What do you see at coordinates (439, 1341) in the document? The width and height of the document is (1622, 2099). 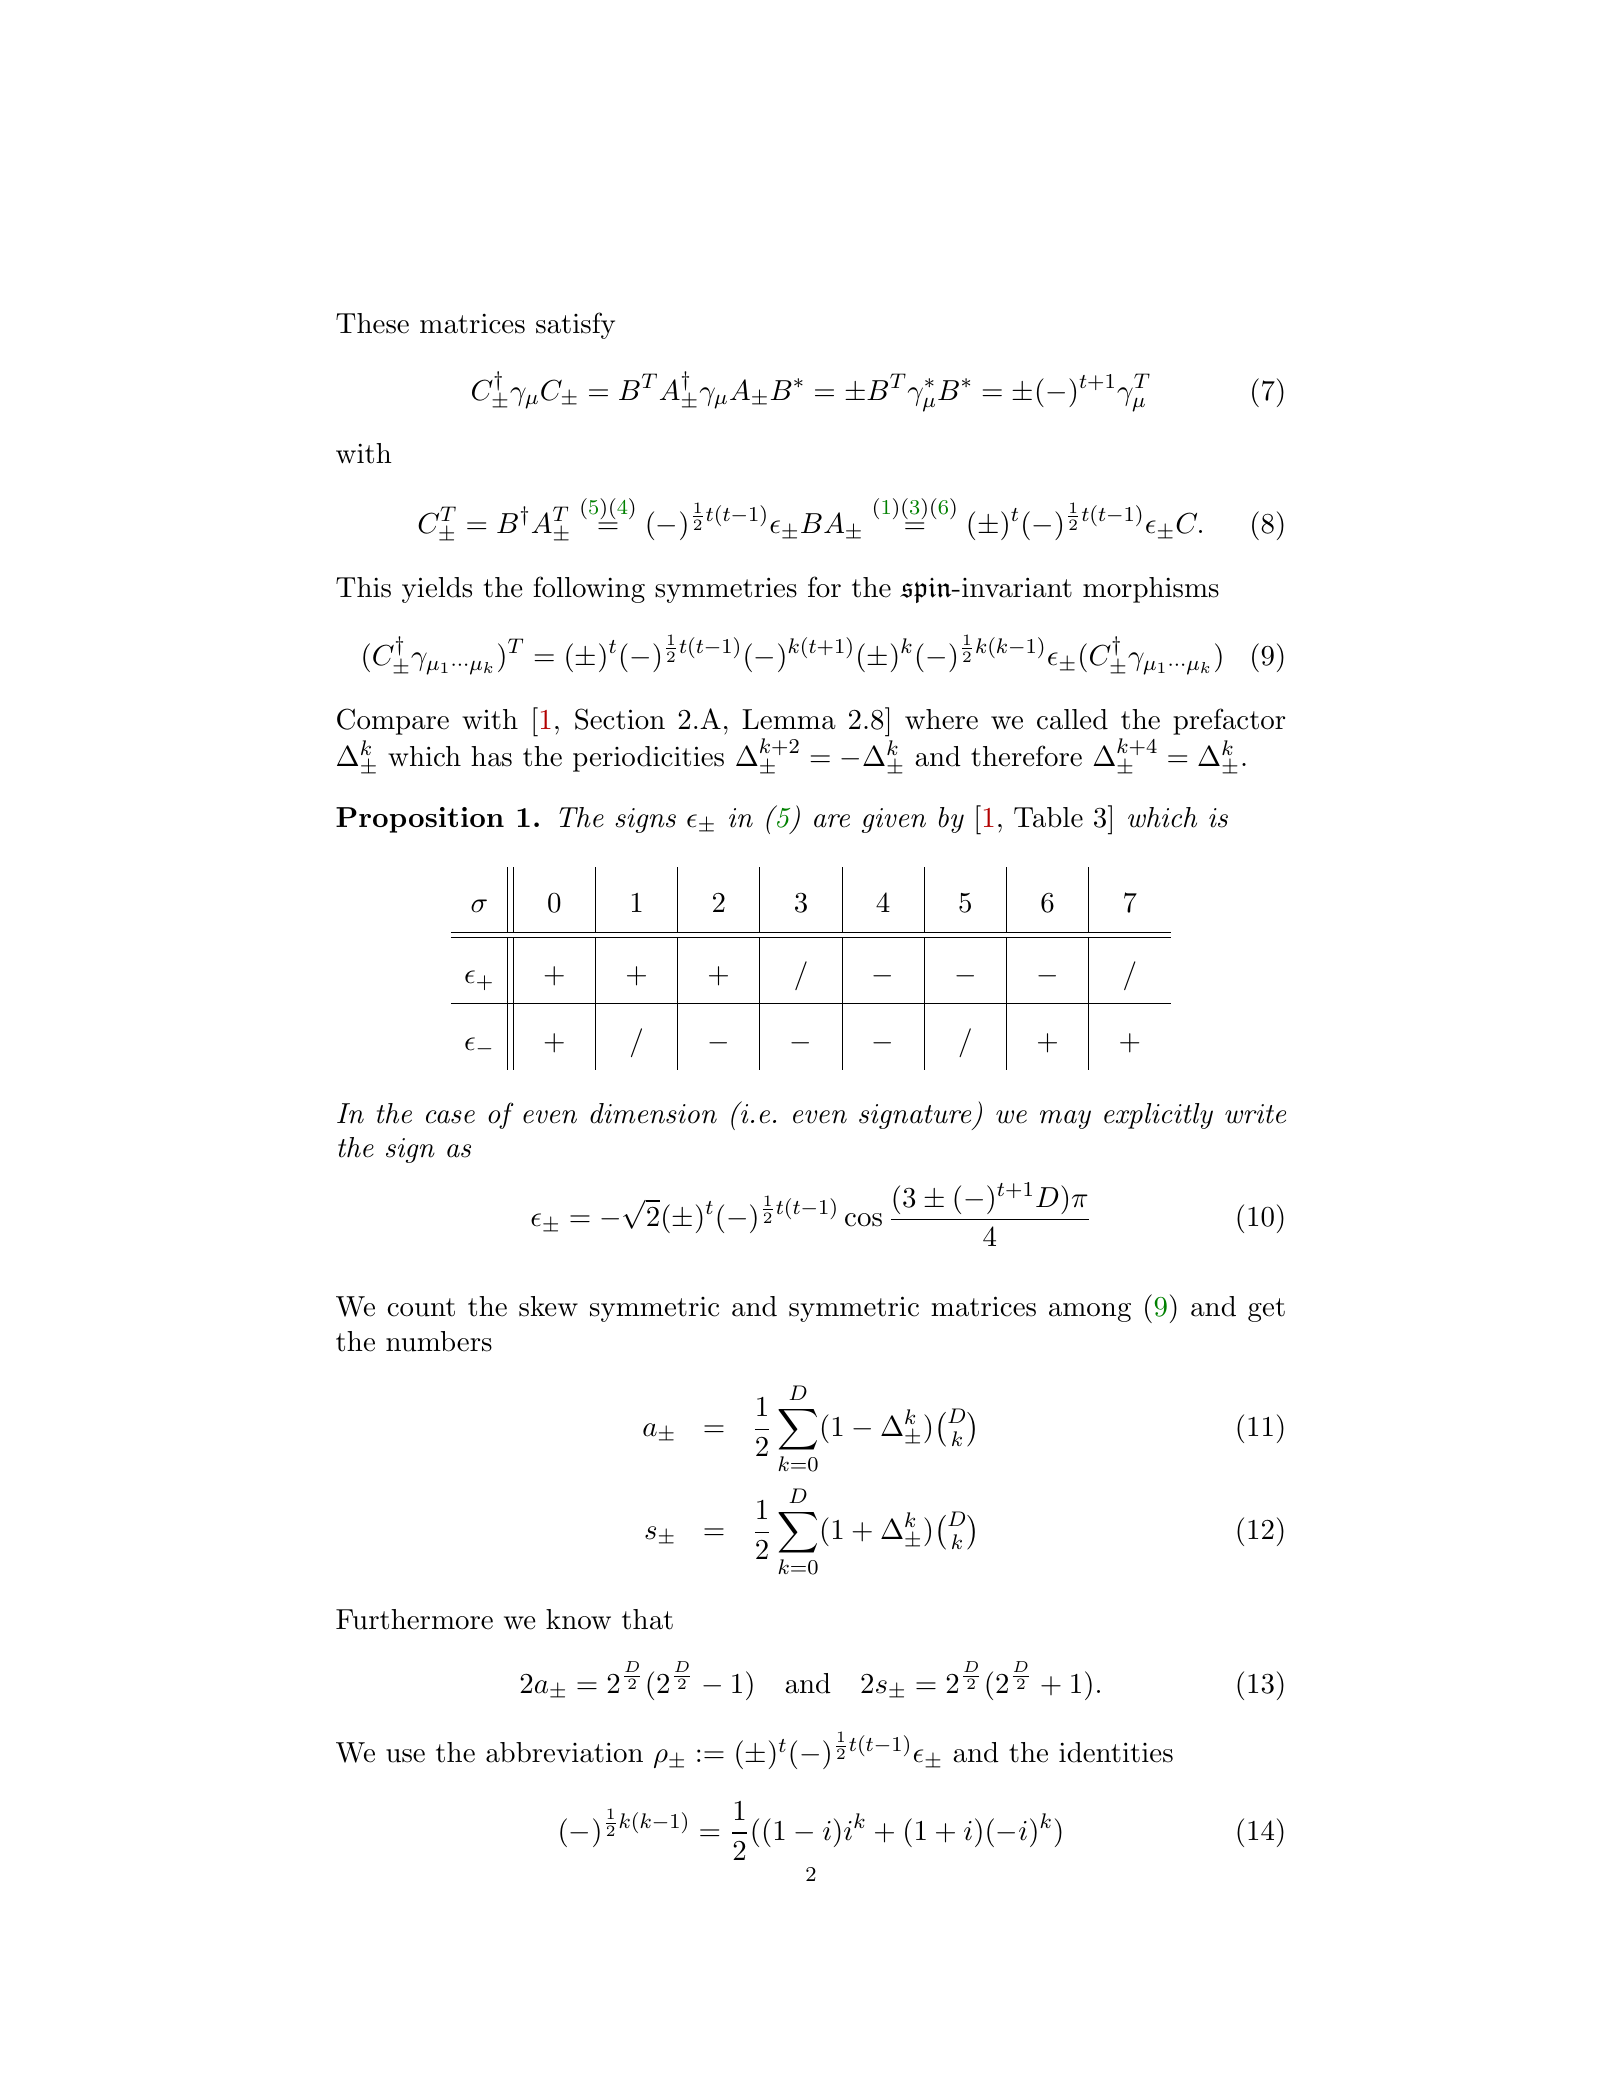 I see `numbers` at bounding box center [439, 1341].
